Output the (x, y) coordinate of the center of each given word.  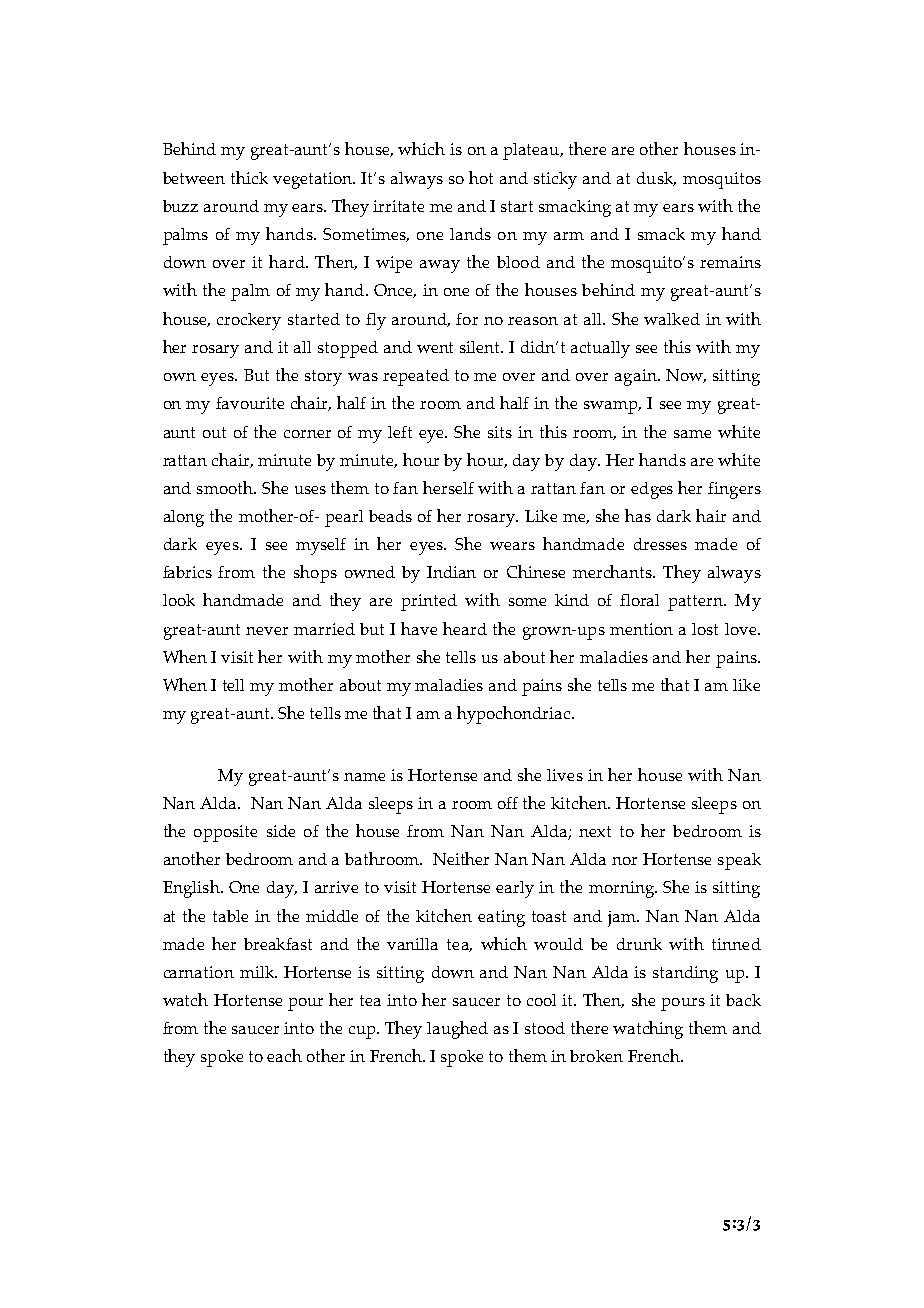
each (284, 1055)
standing (685, 974)
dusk (656, 179)
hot (481, 177)
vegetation (314, 180)
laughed (457, 1030)
